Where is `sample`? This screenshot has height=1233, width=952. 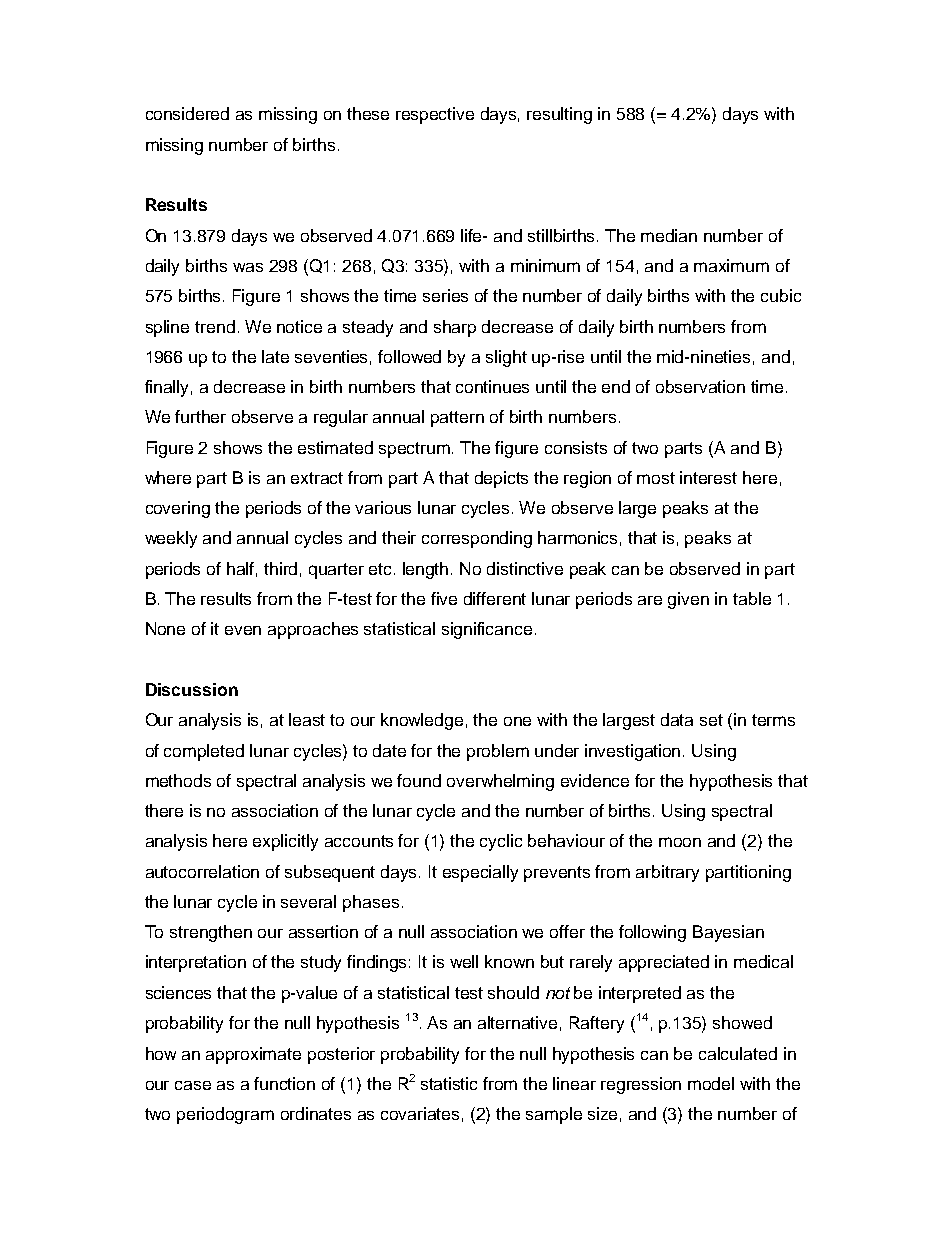
sample is located at coordinates (554, 1115).
